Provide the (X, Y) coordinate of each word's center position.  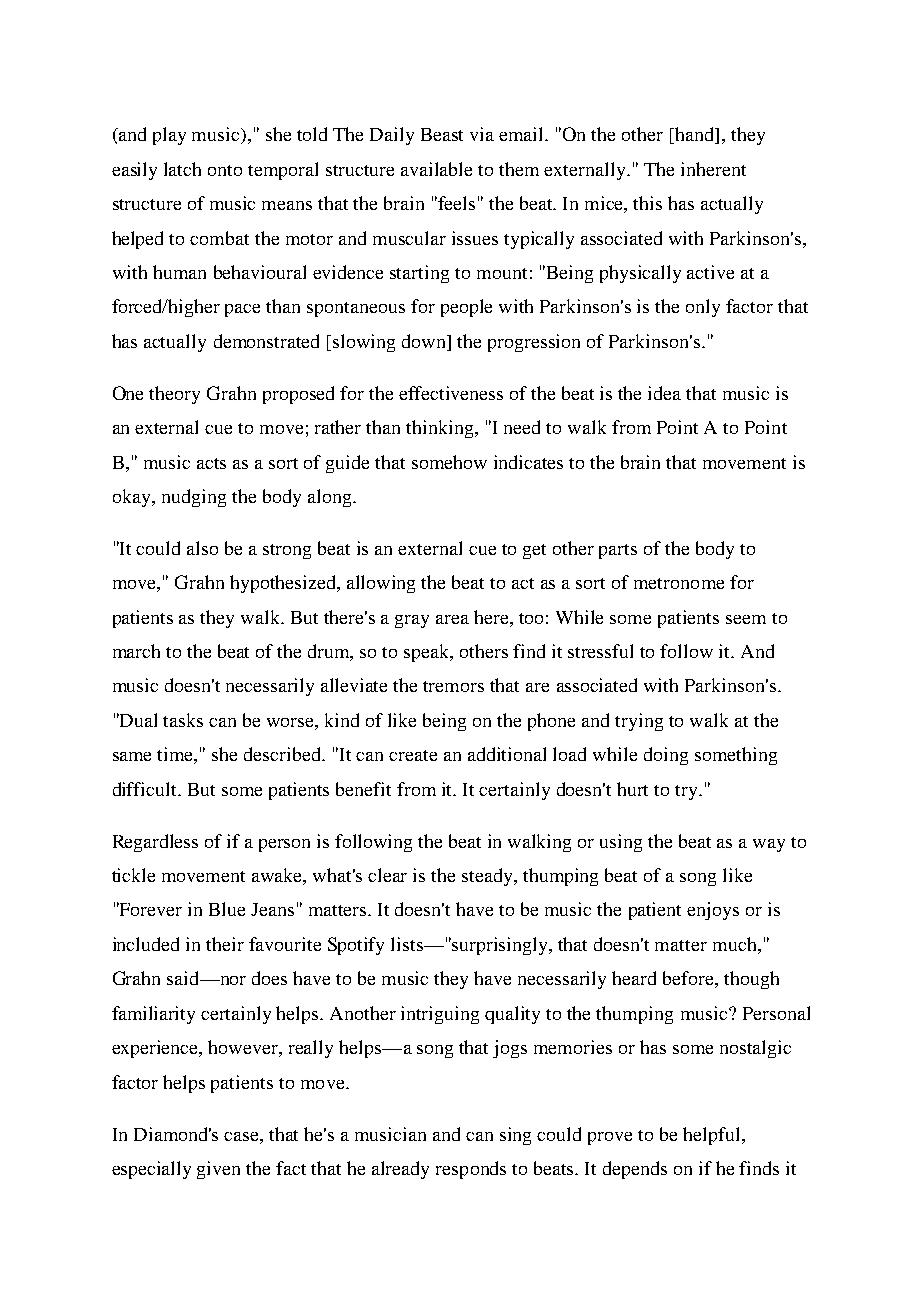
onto (225, 170)
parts (618, 551)
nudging (194, 498)
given (218, 1170)
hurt (632, 789)
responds (471, 1170)
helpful (713, 1136)
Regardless (155, 843)
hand (695, 135)
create (413, 755)
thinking (441, 429)
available (436, 169)
